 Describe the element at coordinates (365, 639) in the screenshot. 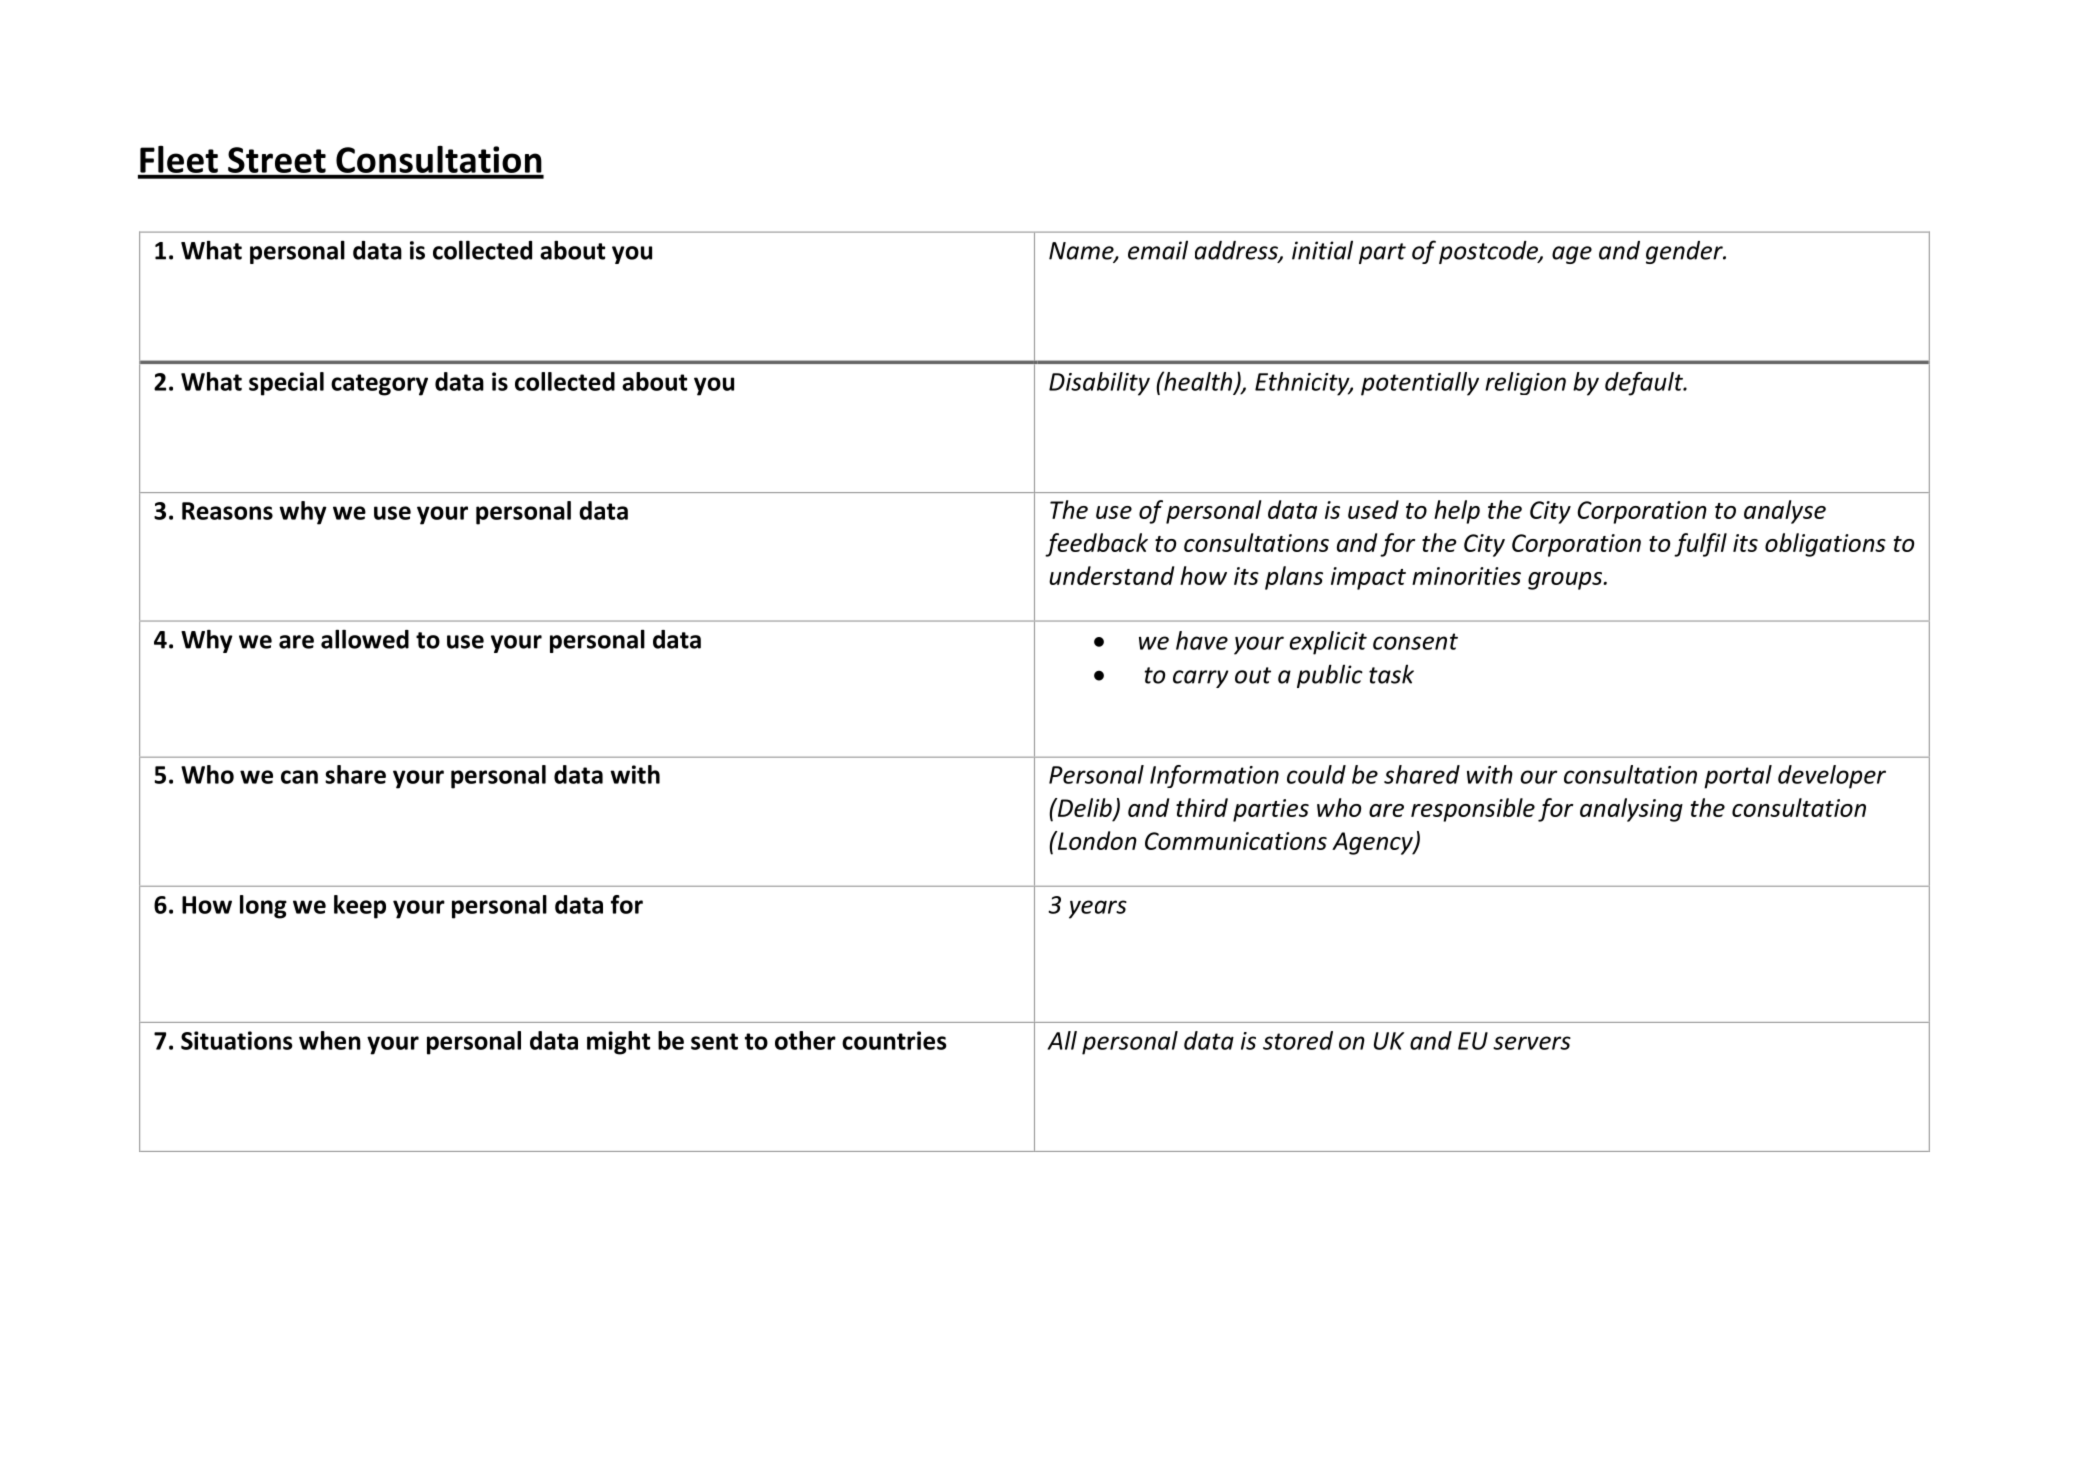

I see `allowed` at that location.
